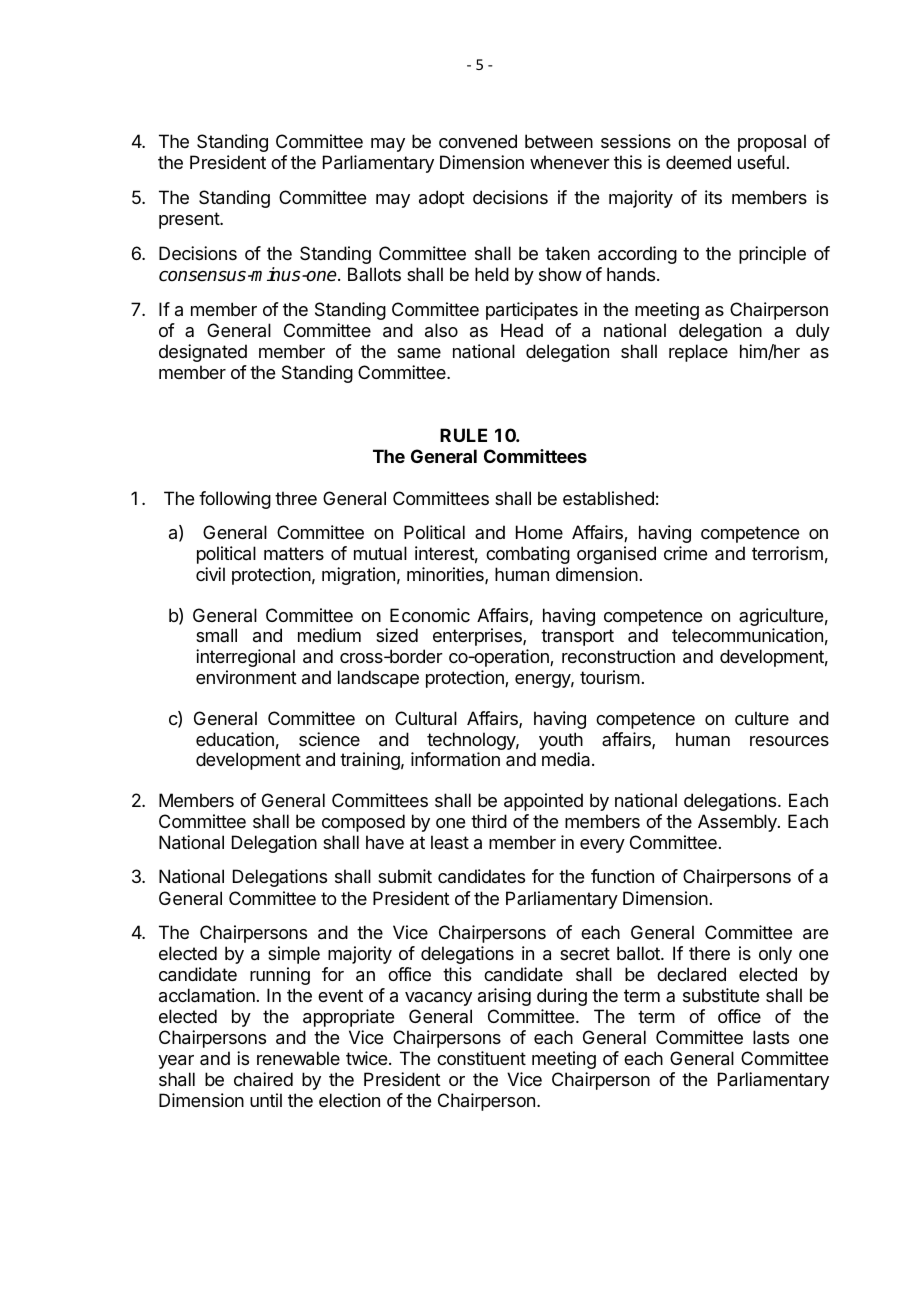  I want to click on constituent, so click(481, 1058).
